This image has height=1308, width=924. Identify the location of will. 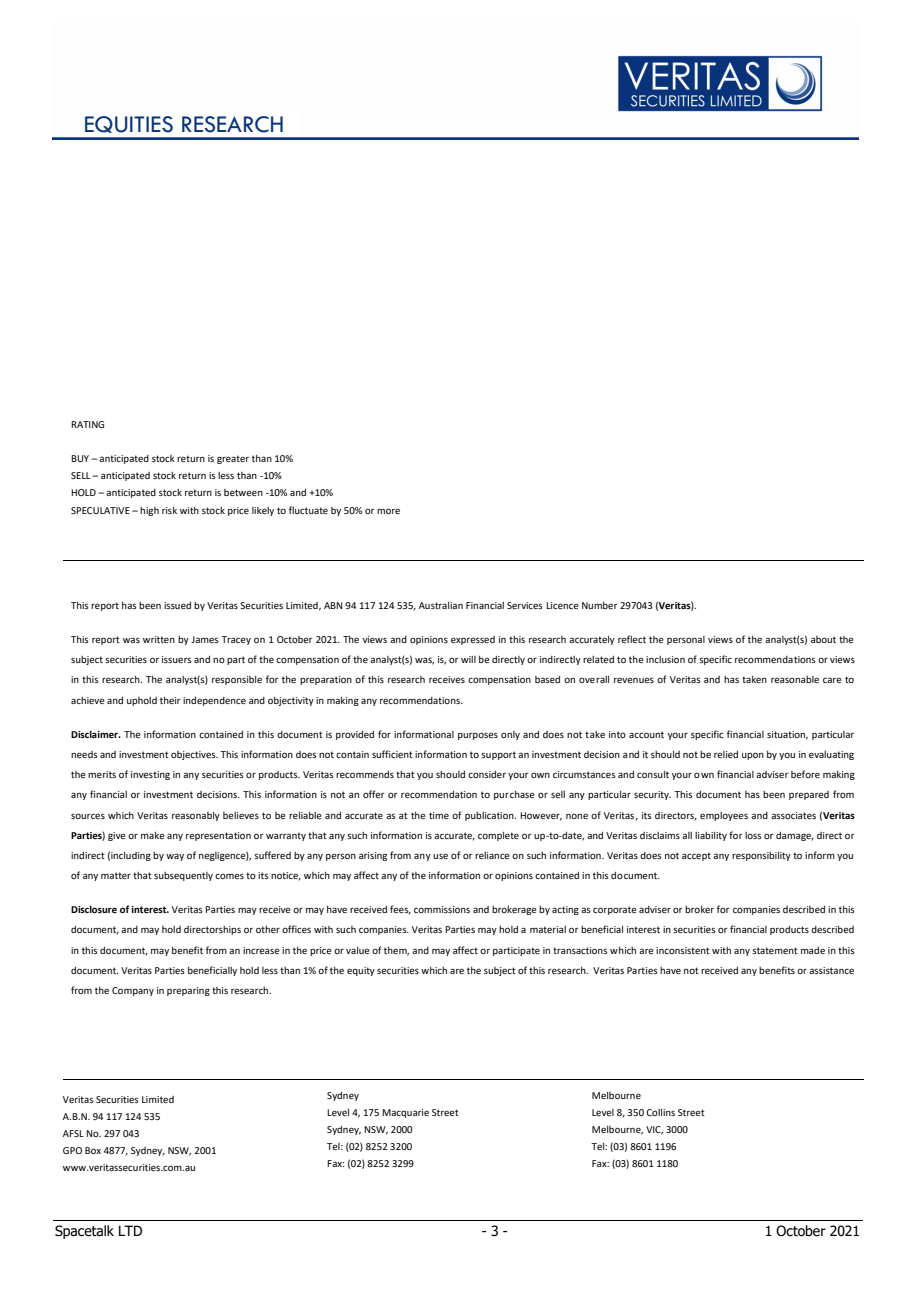
(468, 659).
